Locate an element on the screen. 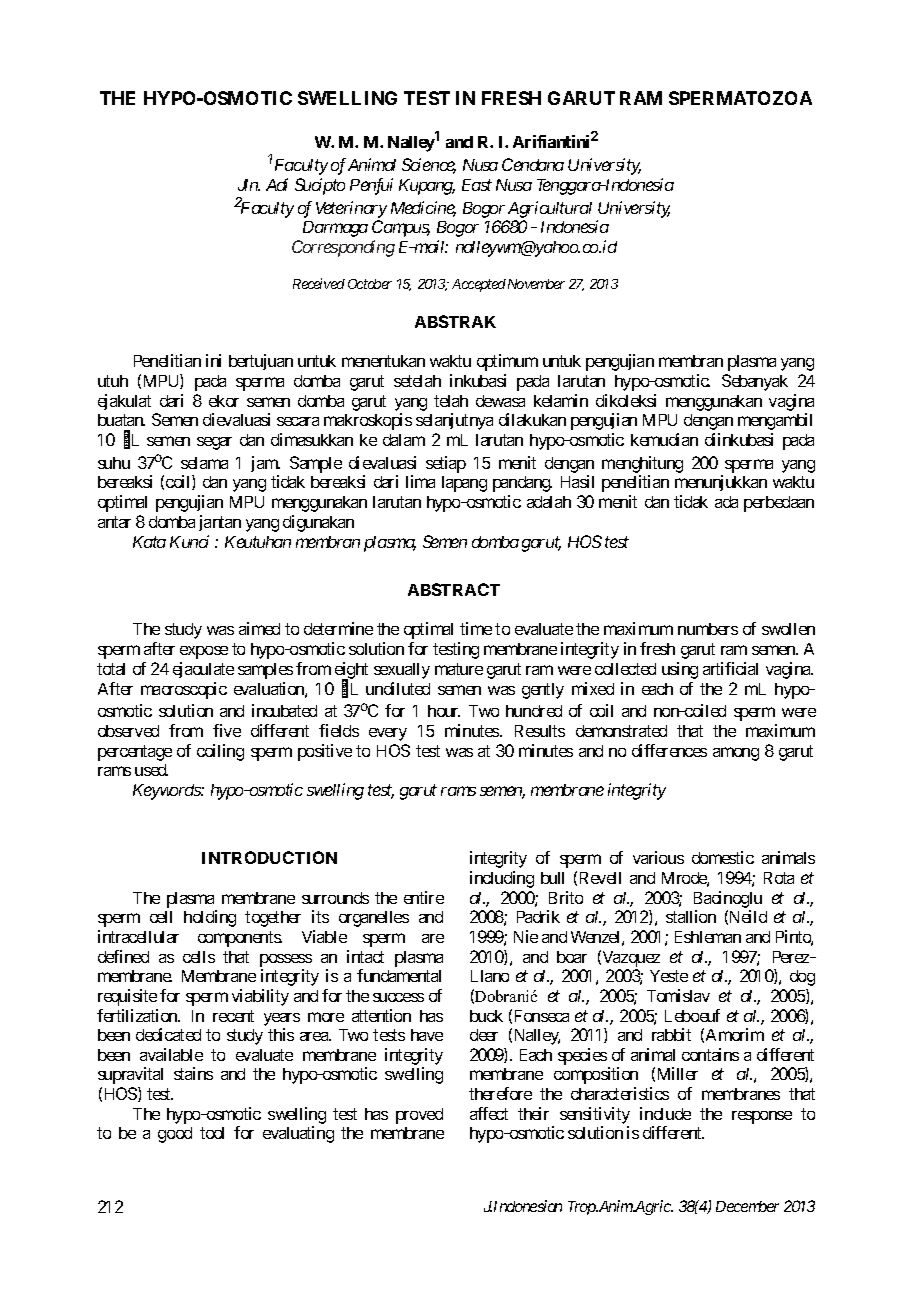 The width and height of the screenshot is (924, 1308). good is located at coordinates (175, 1135).
